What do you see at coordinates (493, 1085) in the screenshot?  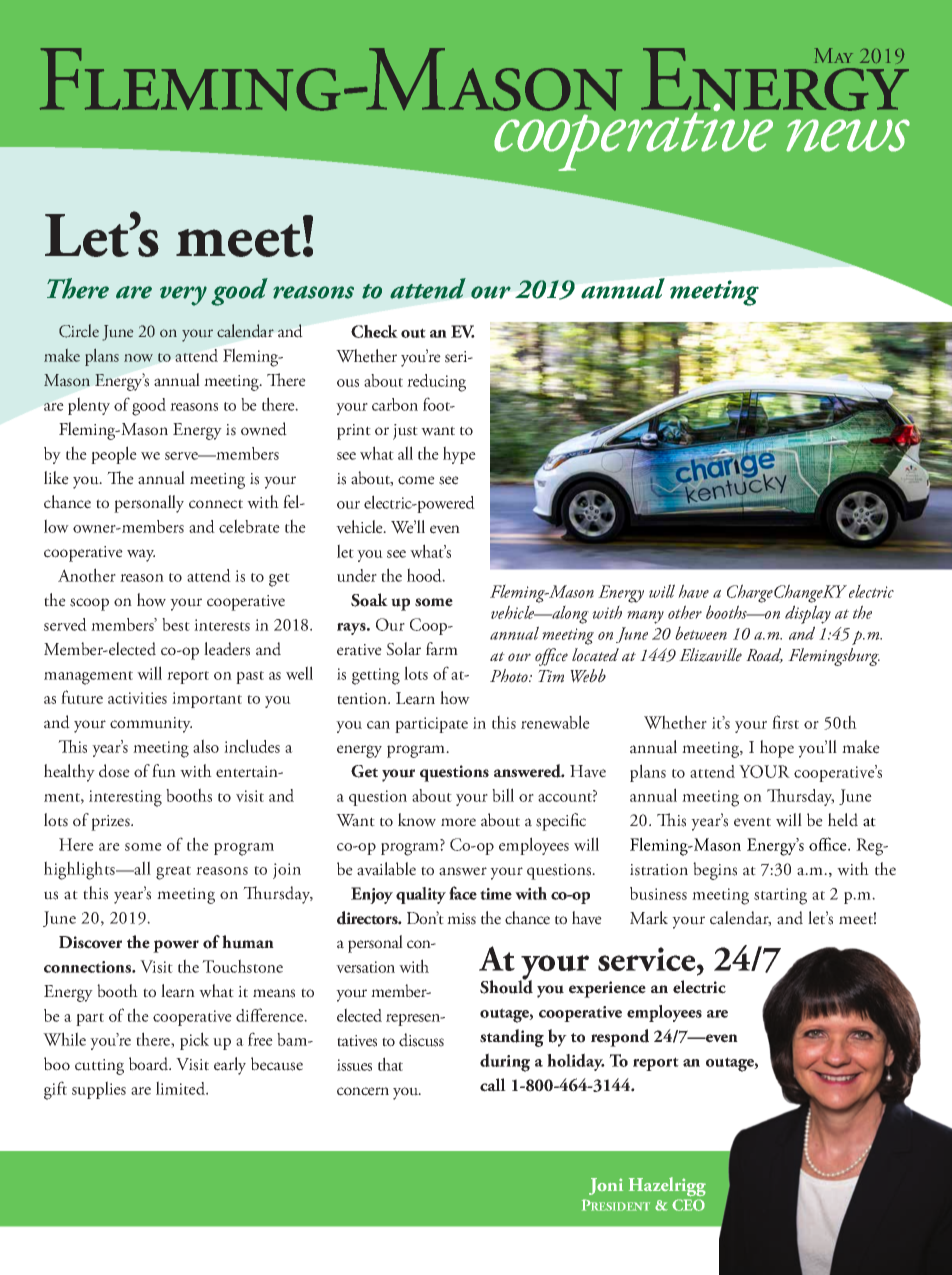 I see `call` at bounding box center [493, 1085].
